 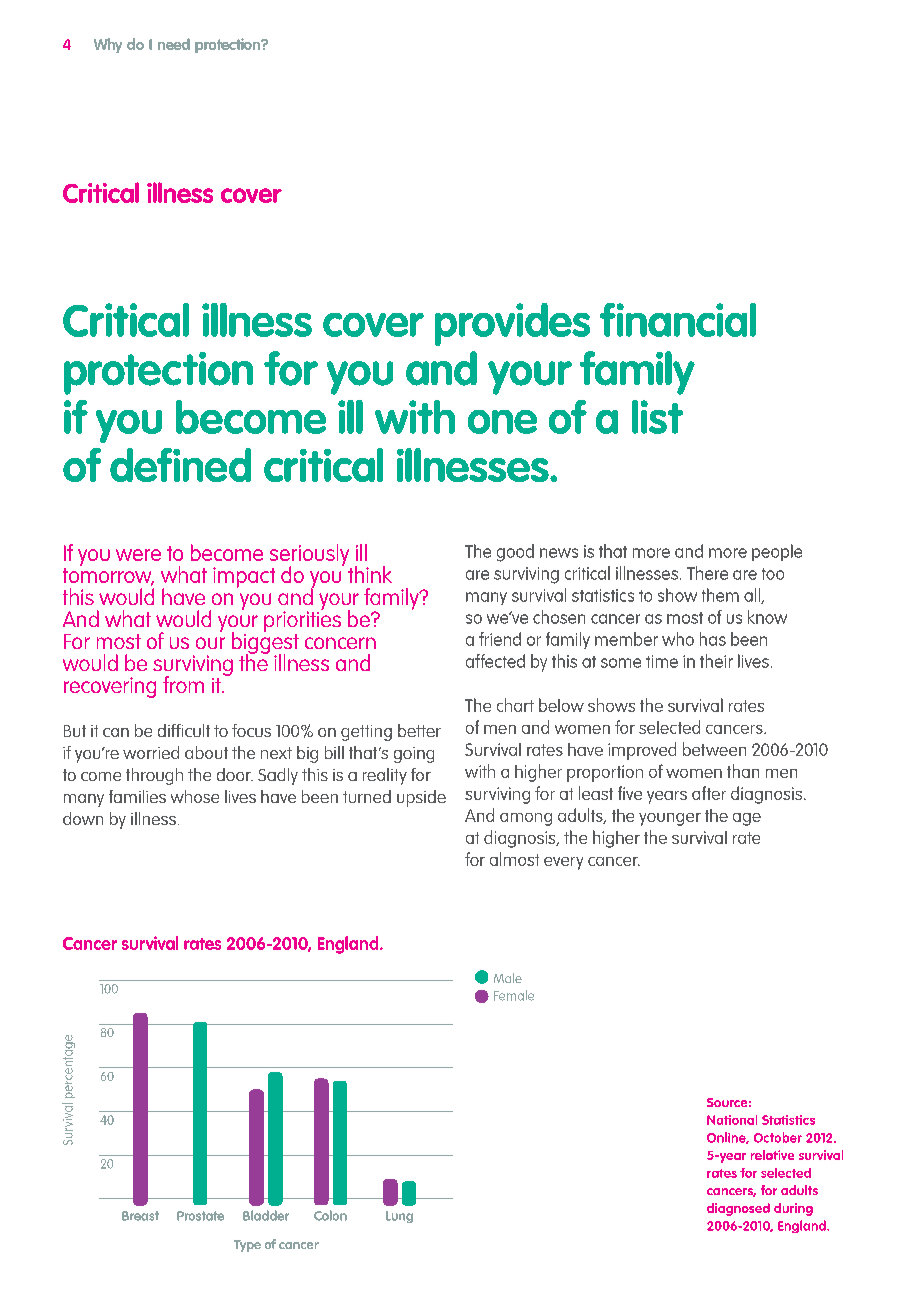 I want to click on defined, so click(x=180, y=465).
